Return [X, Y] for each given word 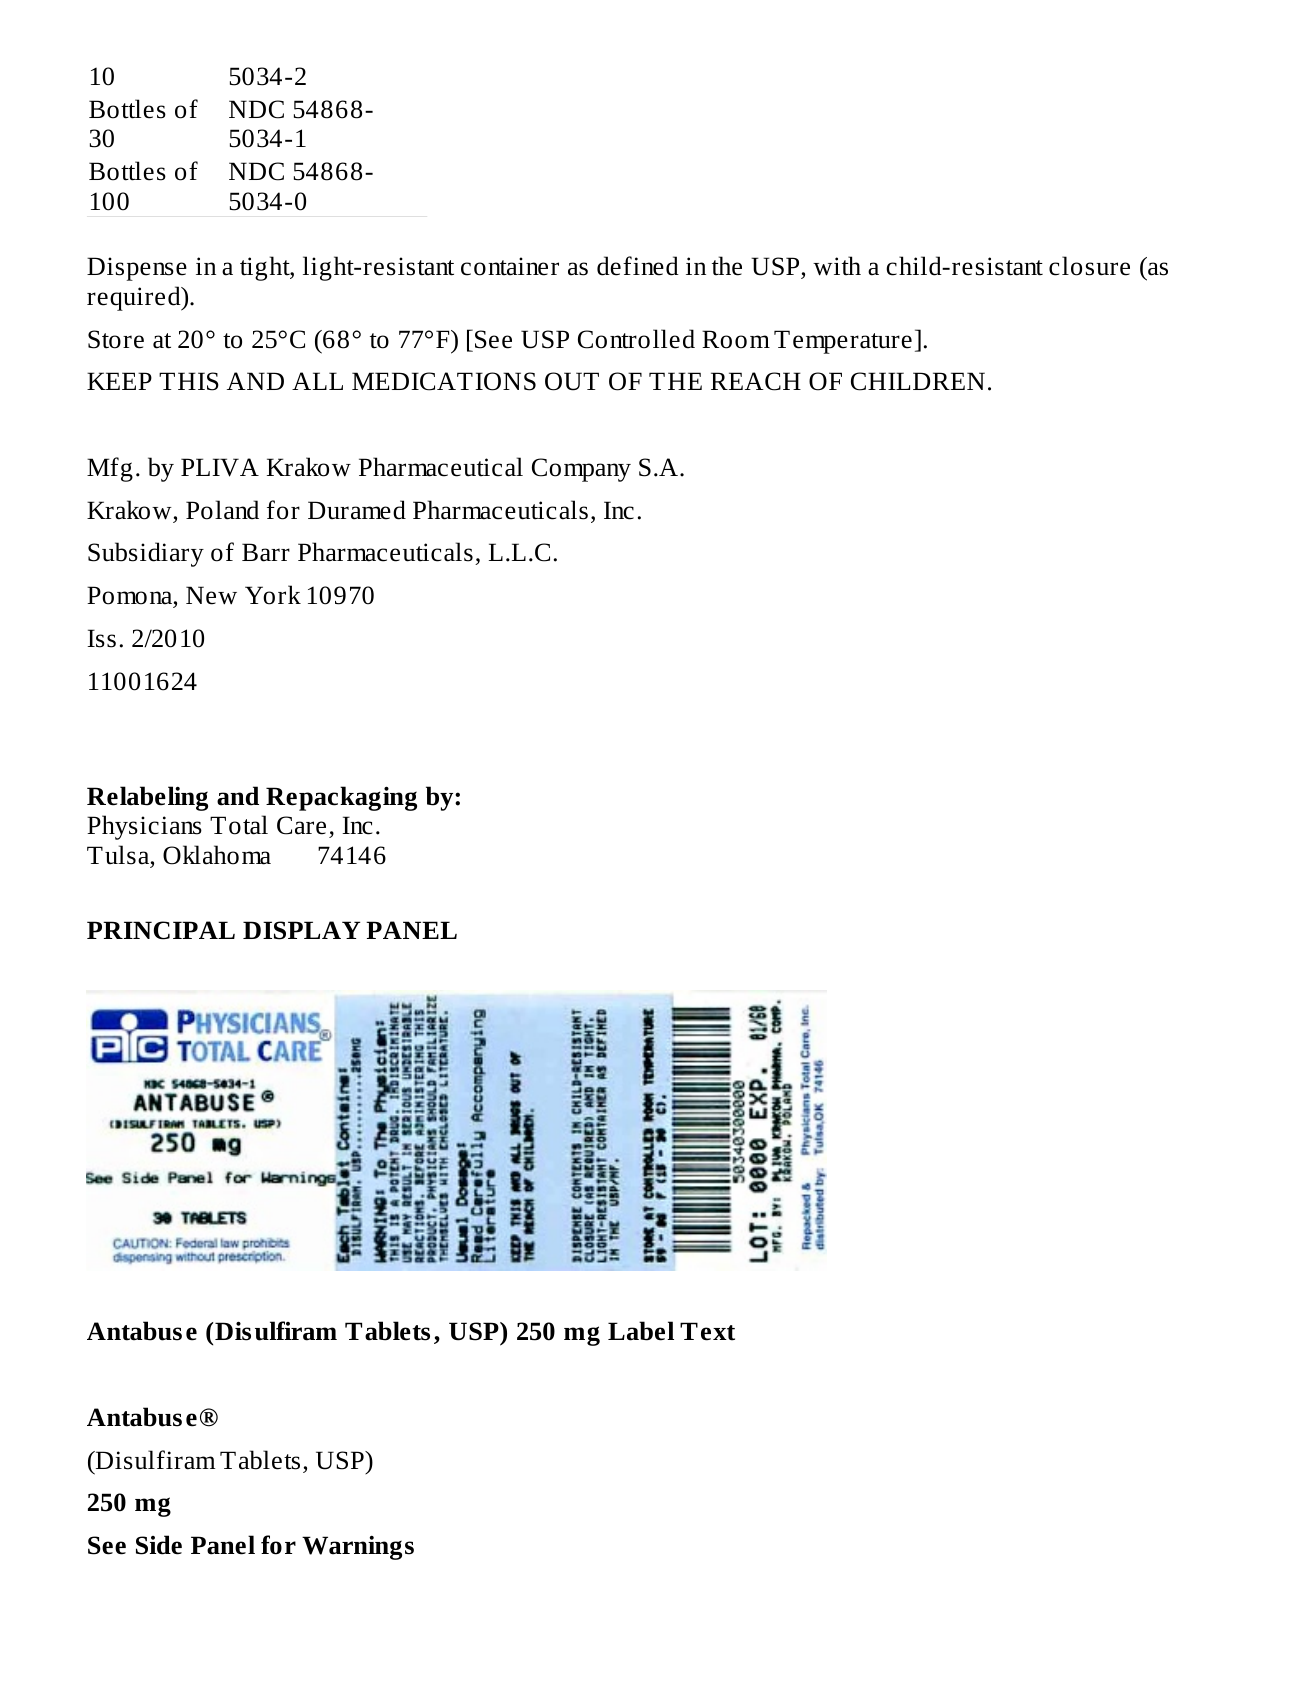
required [135, 298]
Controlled [636, 339]
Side [159, 1545]
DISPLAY [301, 930]
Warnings [358, 1548]
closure [1089, 266]
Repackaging [341, 798]
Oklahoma [217, 855]
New [211, 595]
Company [581, 470]
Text [707, 1331]
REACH [756, 381]
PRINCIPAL [161, 930]
